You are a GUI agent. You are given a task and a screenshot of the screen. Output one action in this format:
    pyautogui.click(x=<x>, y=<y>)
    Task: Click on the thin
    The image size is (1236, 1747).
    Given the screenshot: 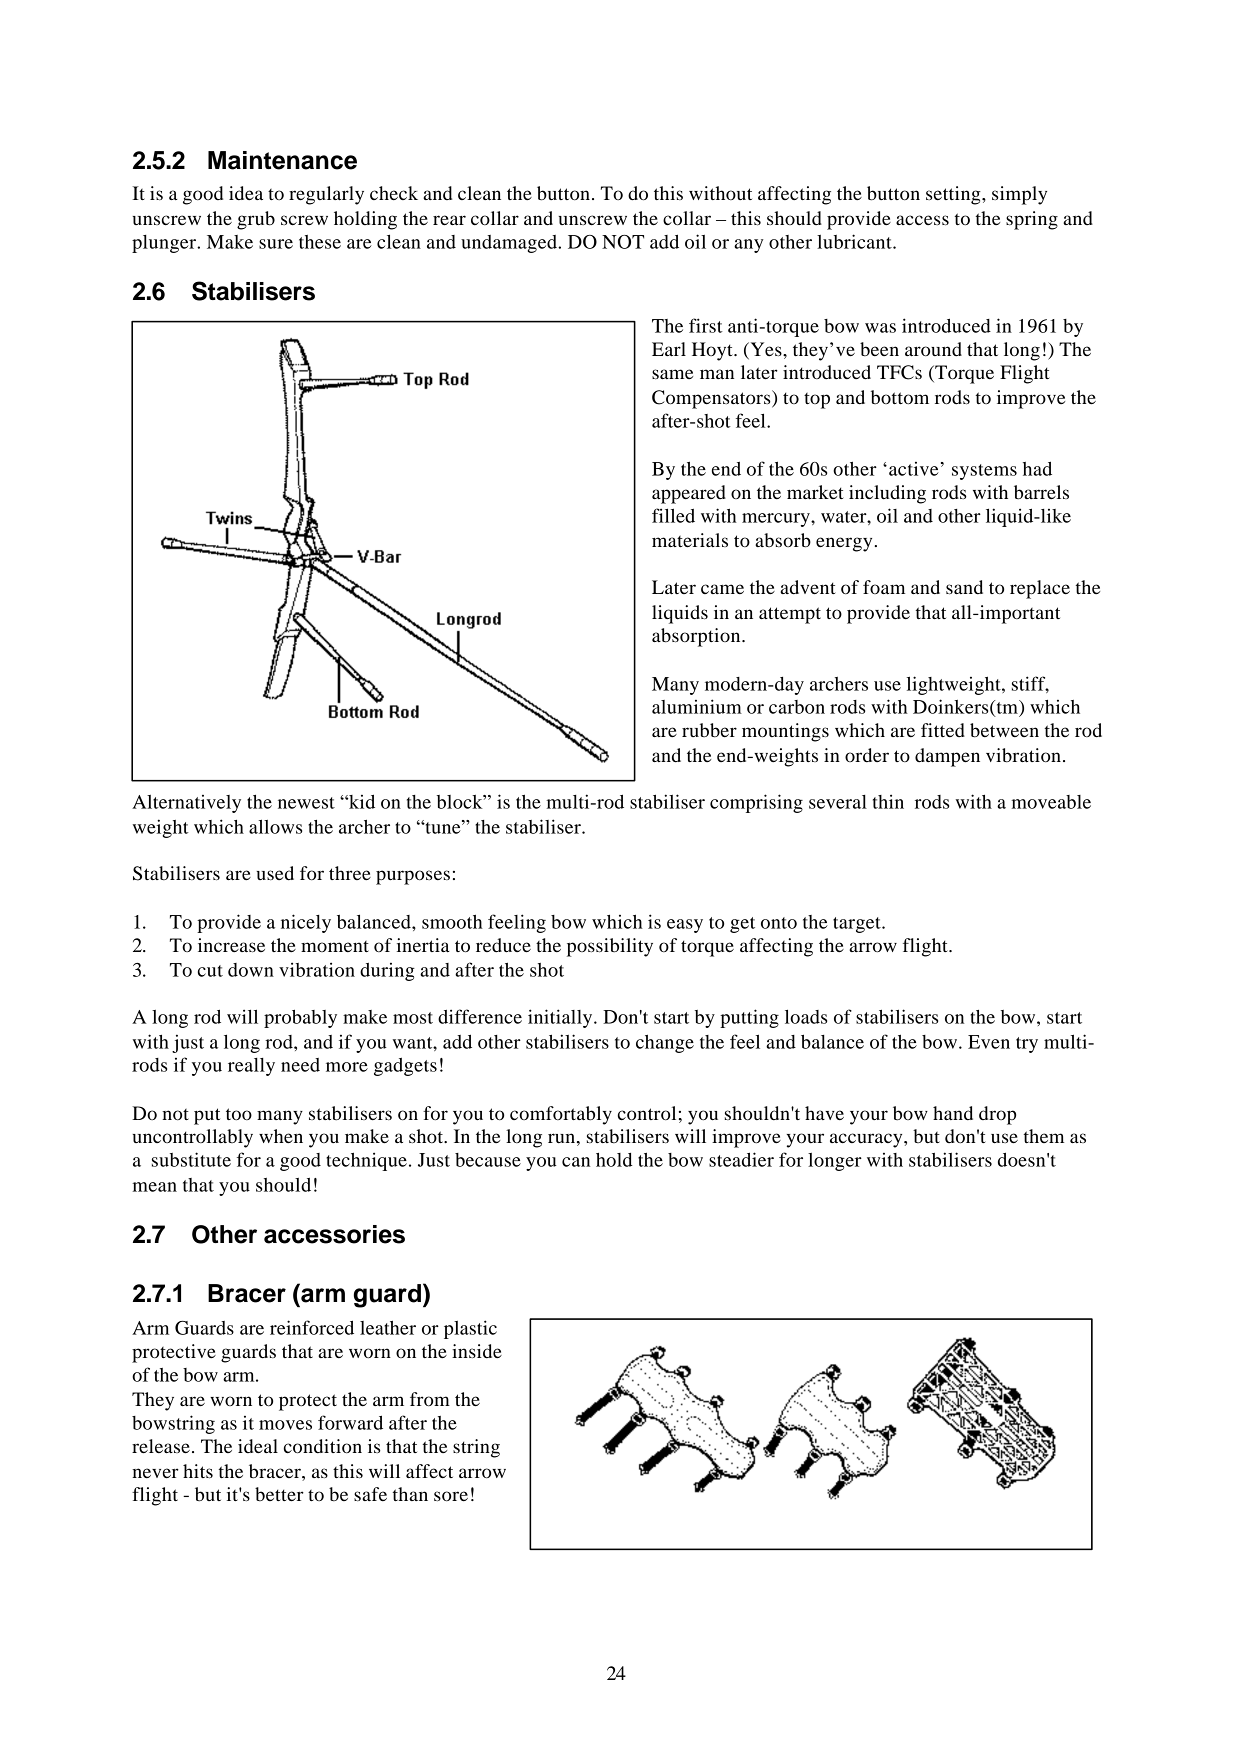 What is the action you would take?
    pyautogui.click(x=888, y=801)
